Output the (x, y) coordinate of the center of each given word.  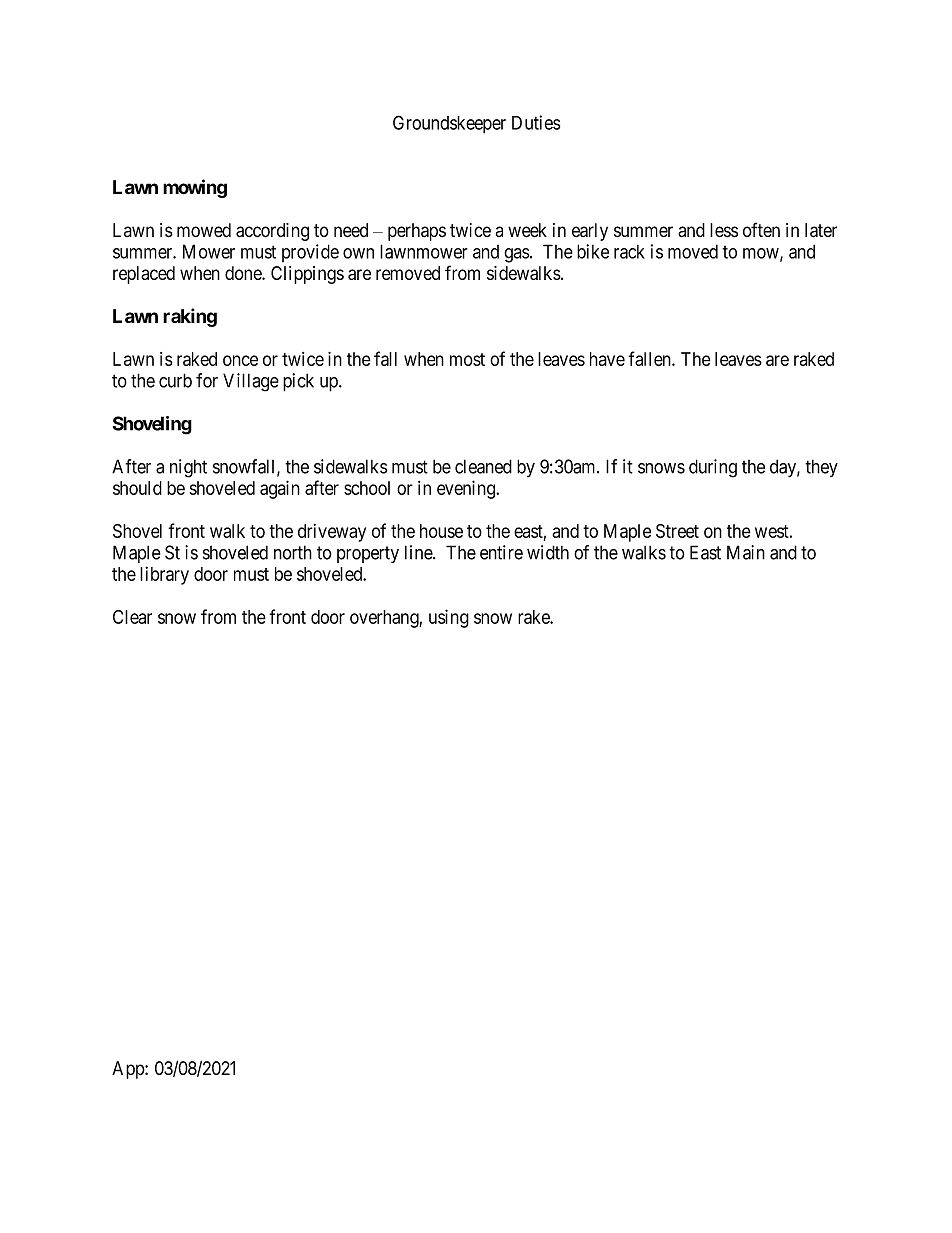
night (188, 468)
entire (501, 552)
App (129, 1070)
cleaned (483, 466)
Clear (132, 617)
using (449, 618)
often (761, 229)
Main (746, 552)
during (713, 468)
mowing (195, 188)
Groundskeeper (449, 124)
